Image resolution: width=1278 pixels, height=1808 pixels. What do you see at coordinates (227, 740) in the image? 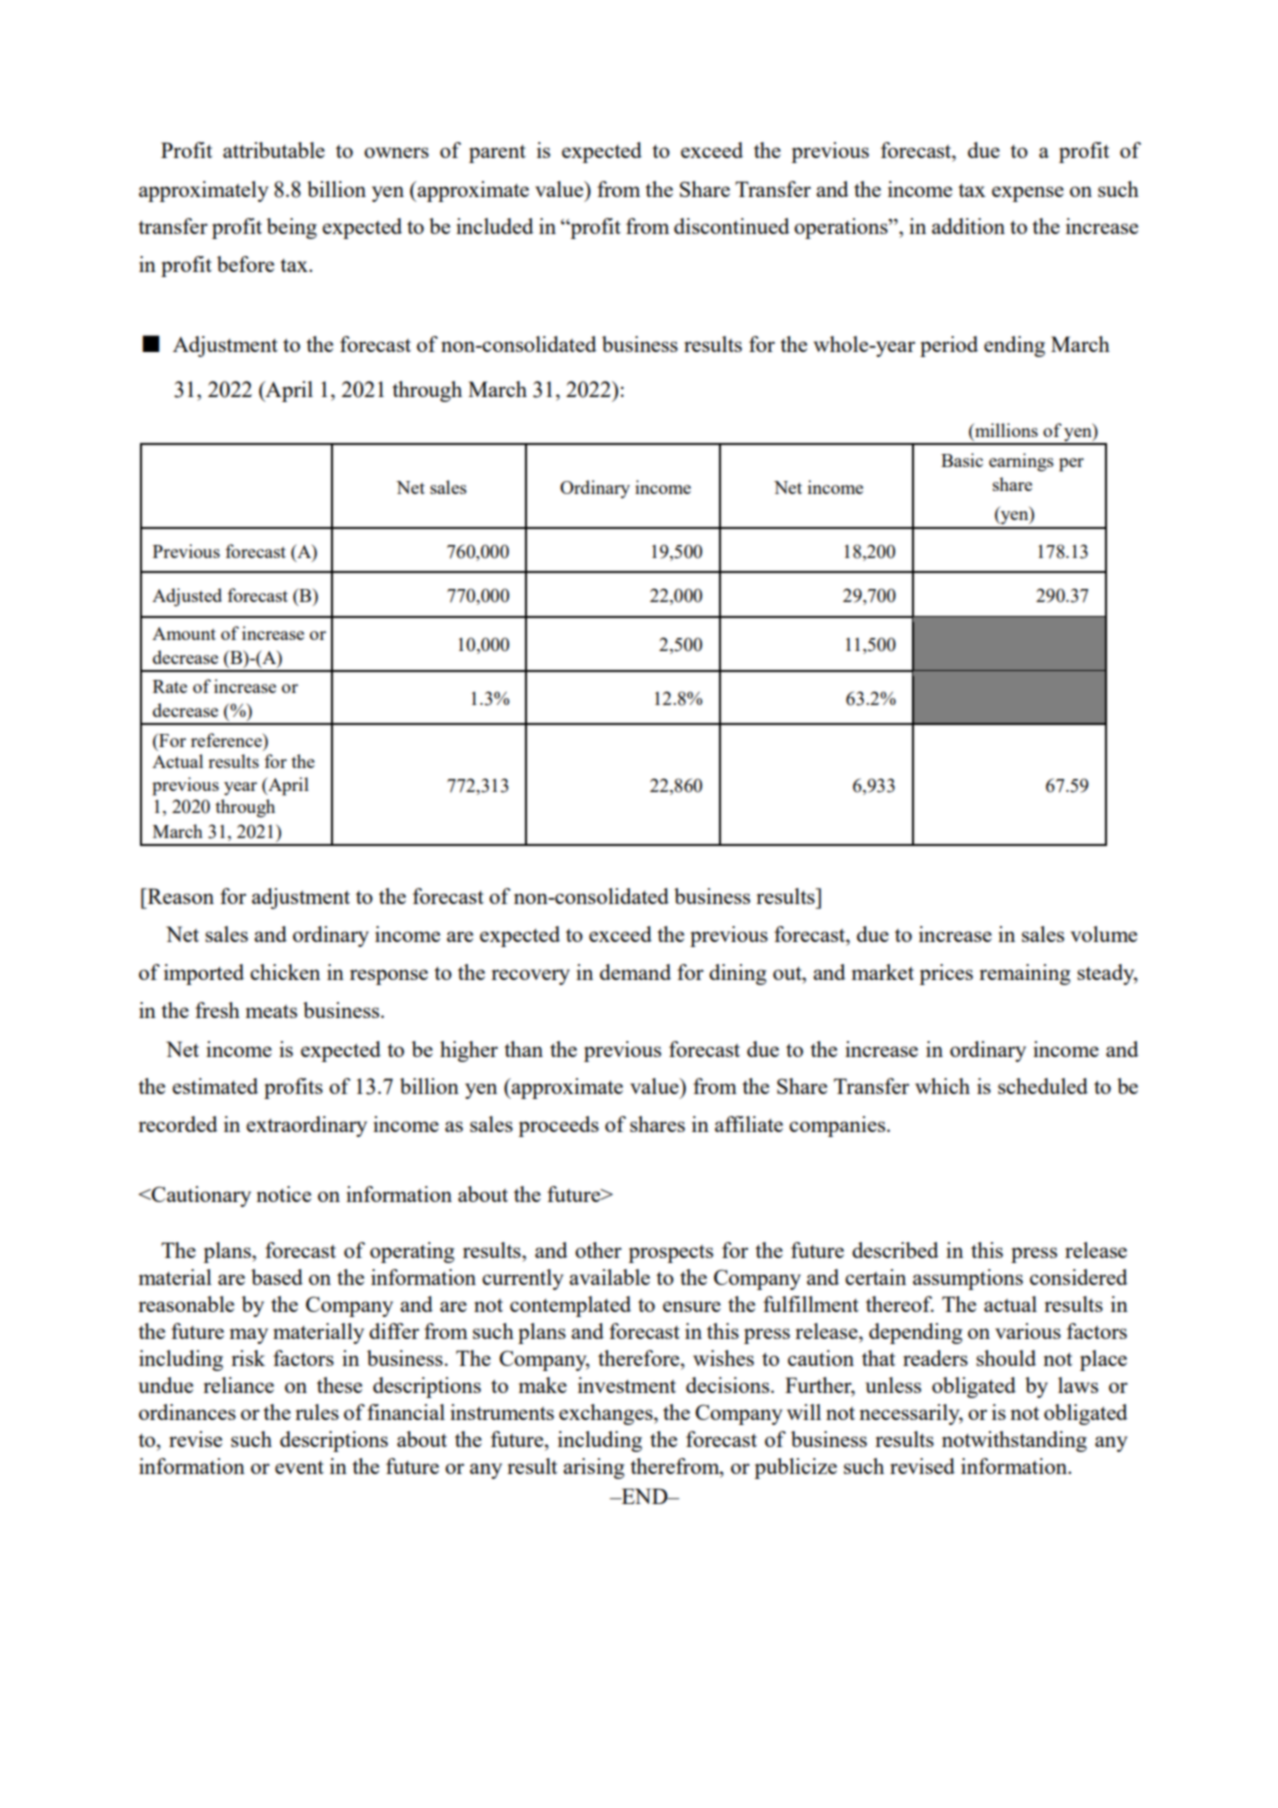
I see `reference` at bounding box center [227, 740].
